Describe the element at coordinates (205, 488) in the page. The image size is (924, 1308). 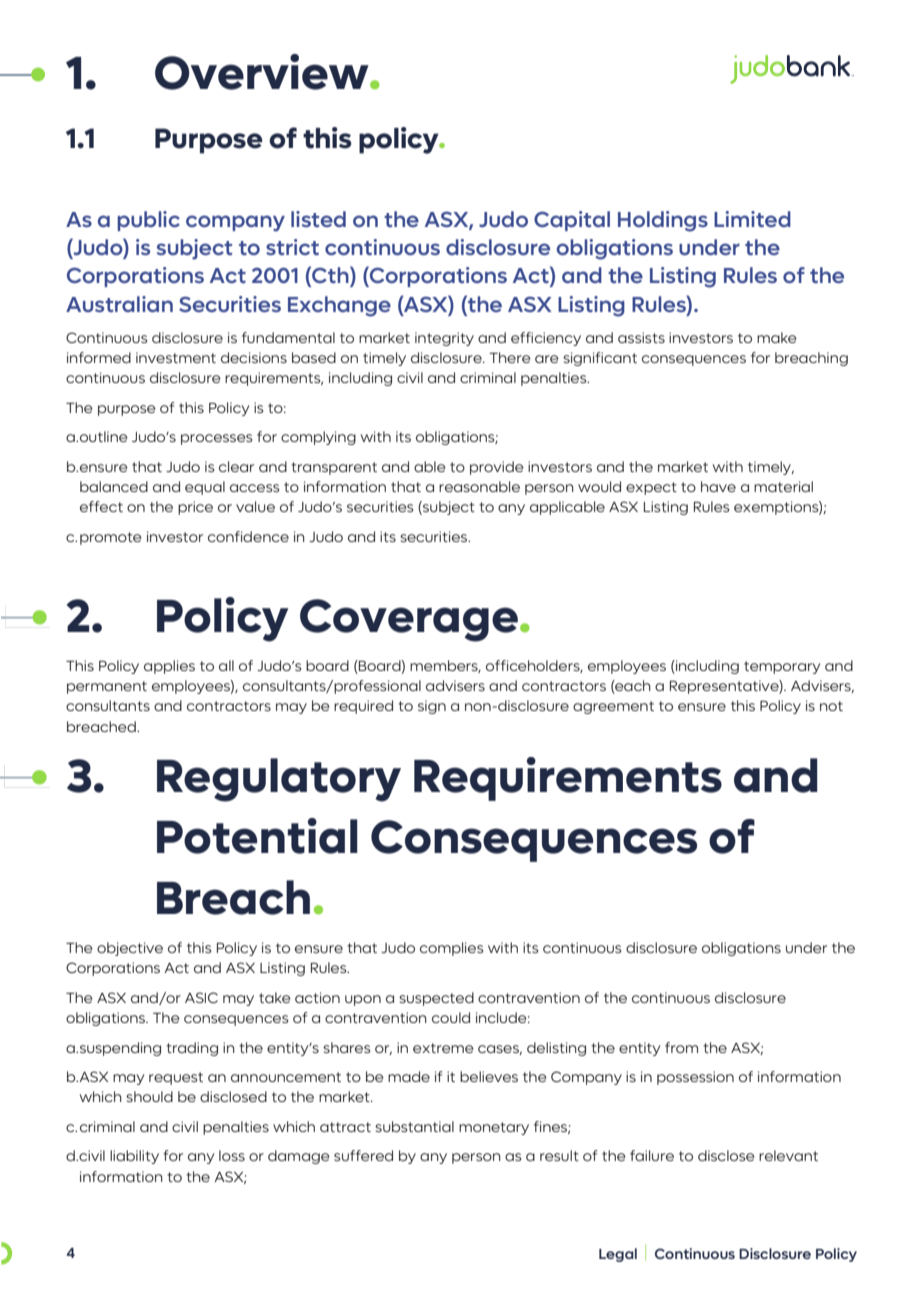
I see `equal` at that location.
